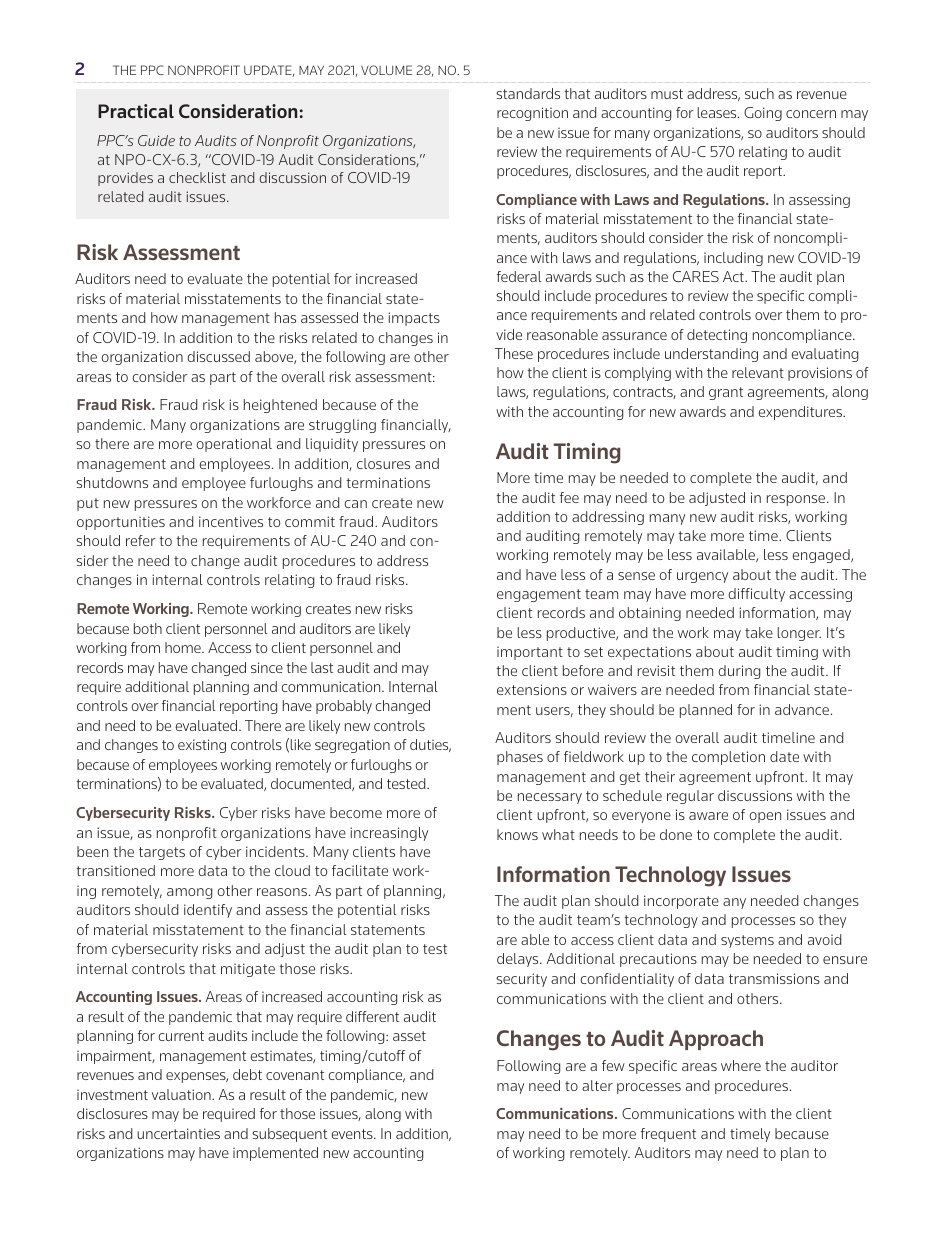 The width and height of the screenshot is (952, 1233). I want to click on valuation, so click(182, 1094).
